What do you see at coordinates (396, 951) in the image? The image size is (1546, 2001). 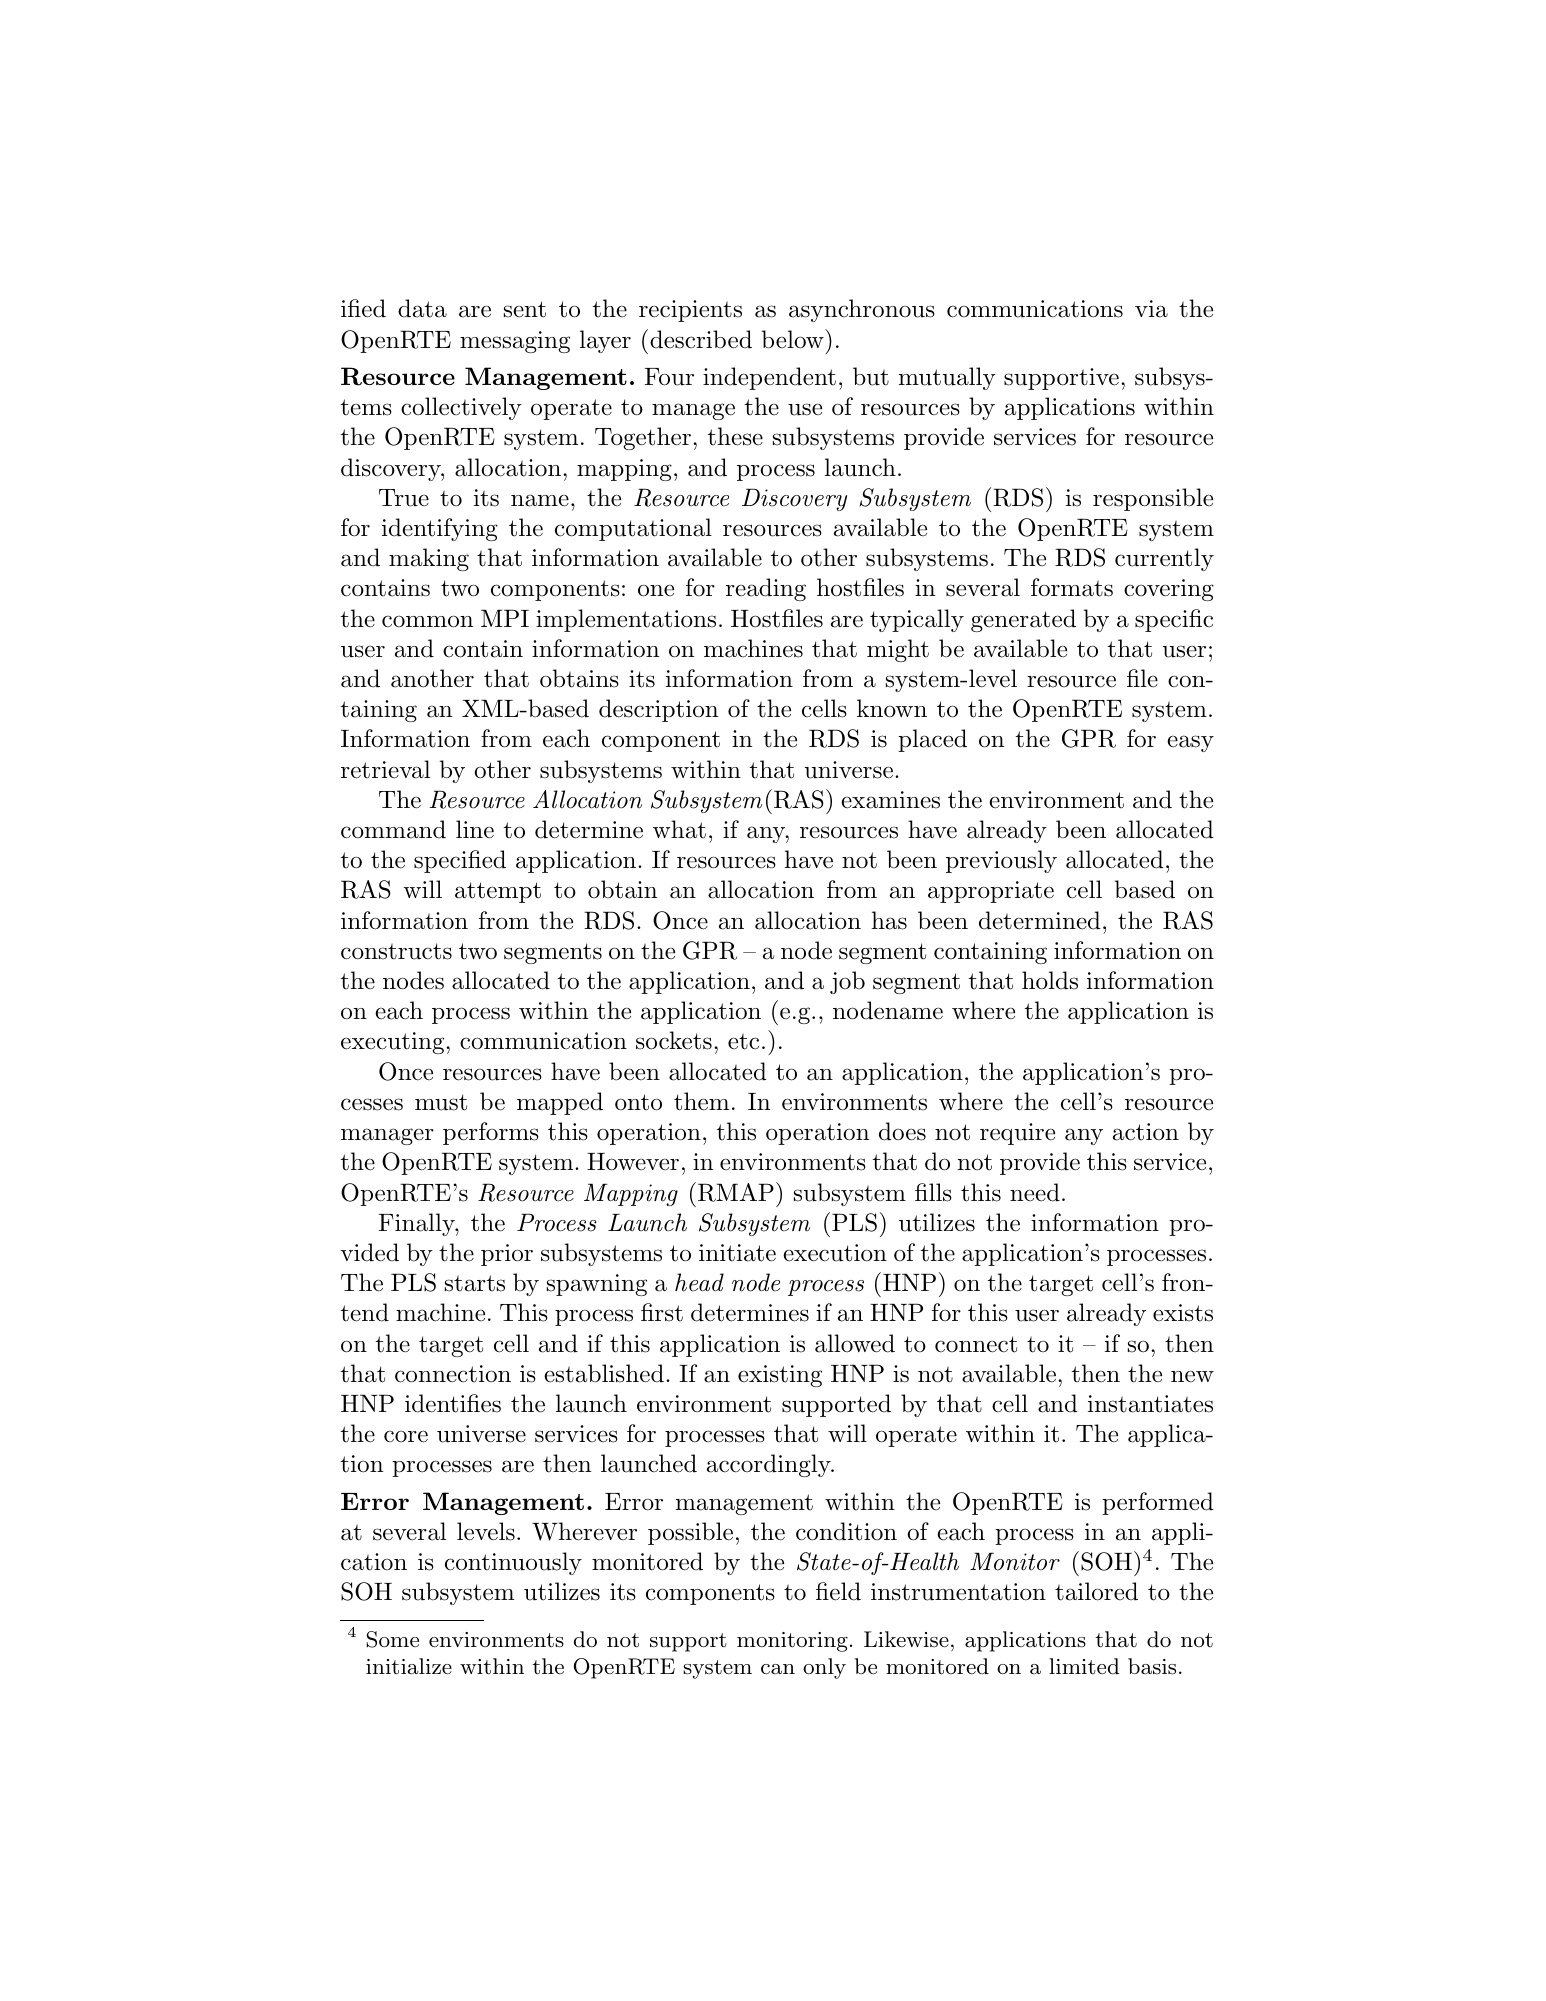 I see `constructs` at bounding box center [396, 951].
